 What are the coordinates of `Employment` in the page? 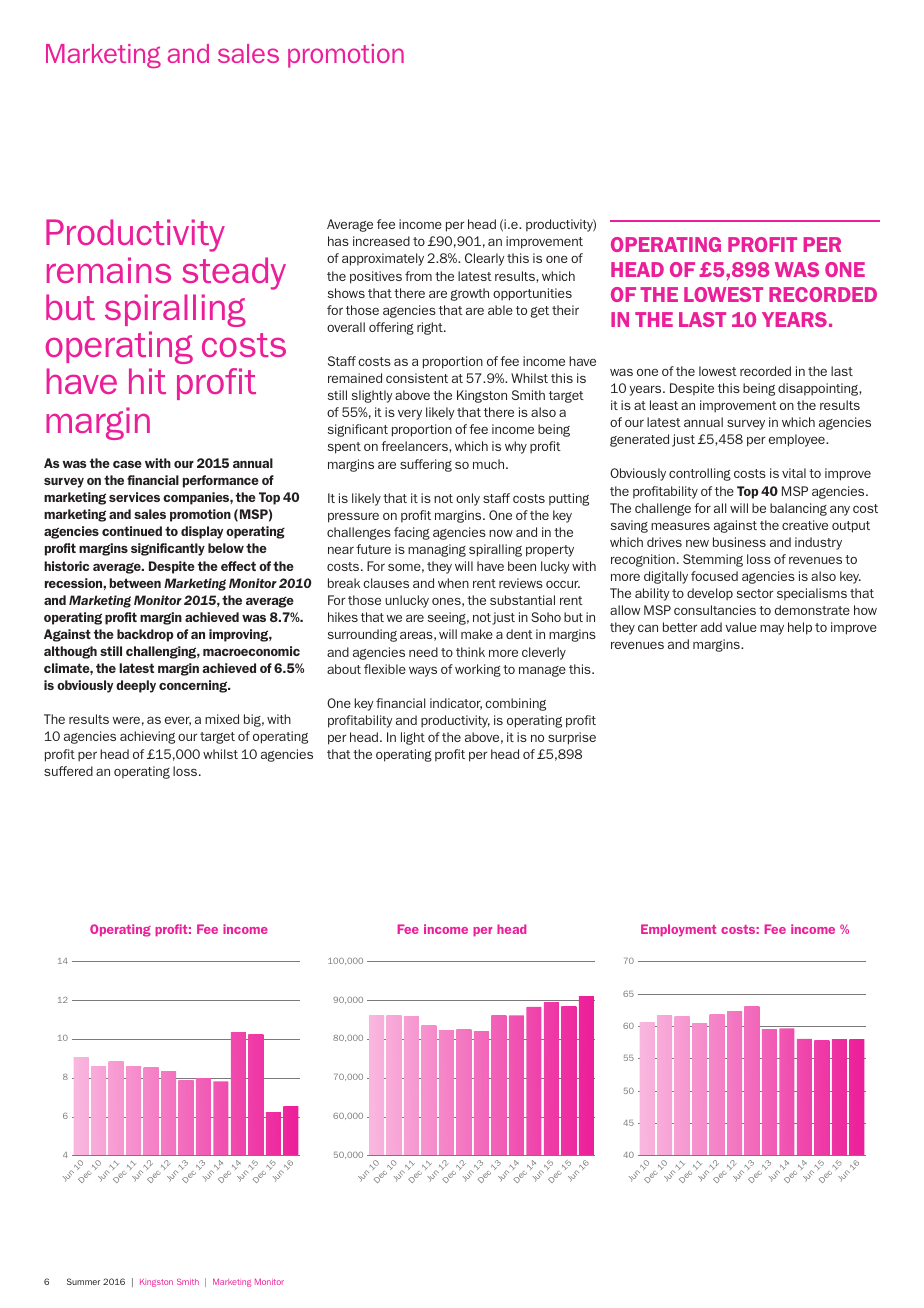 It's located at (678, 930).
